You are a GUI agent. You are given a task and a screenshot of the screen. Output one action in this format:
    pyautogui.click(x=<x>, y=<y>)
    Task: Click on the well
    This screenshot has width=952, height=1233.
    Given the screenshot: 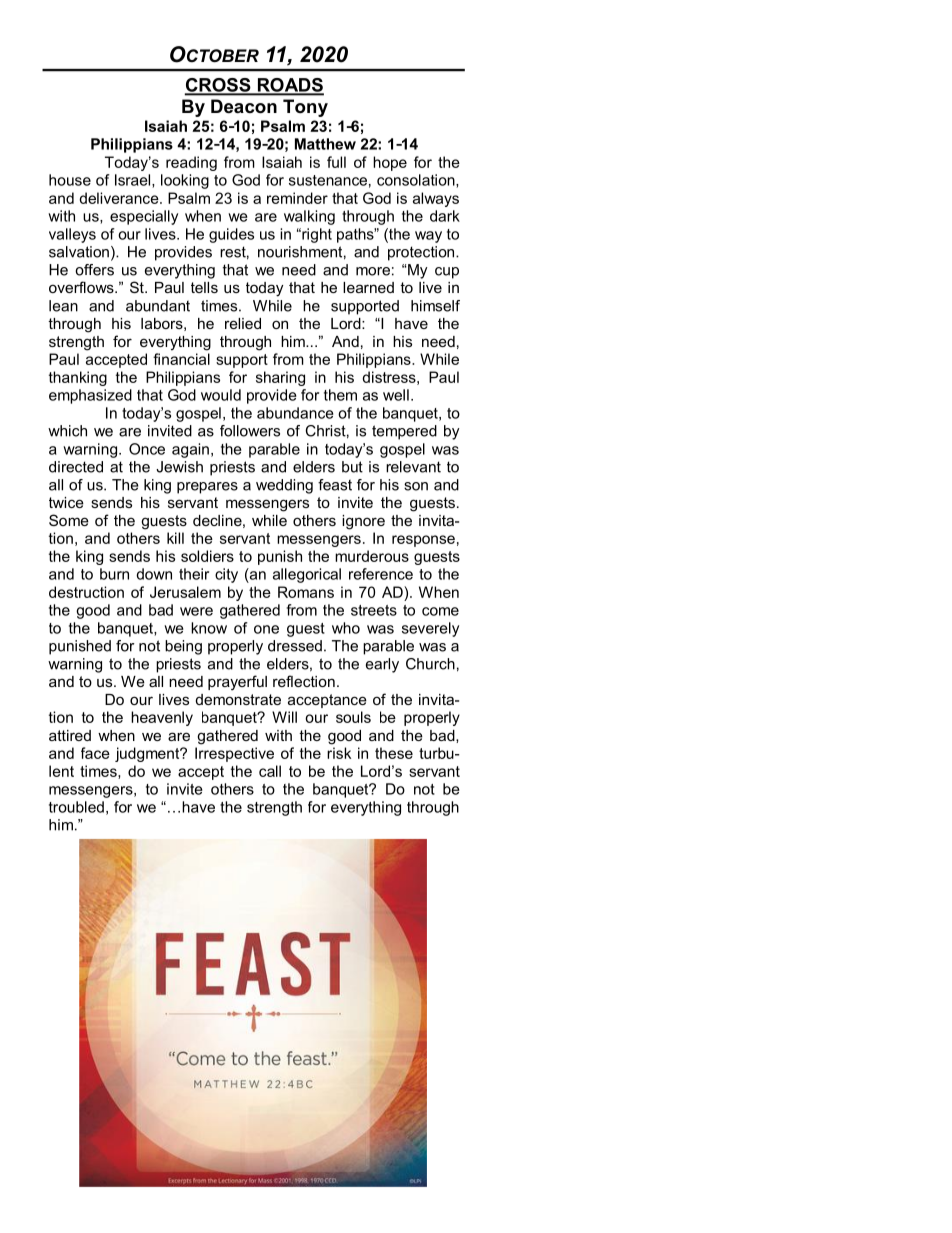 What is the action you would take?
    pyautogui.click(x=396, y=395)
